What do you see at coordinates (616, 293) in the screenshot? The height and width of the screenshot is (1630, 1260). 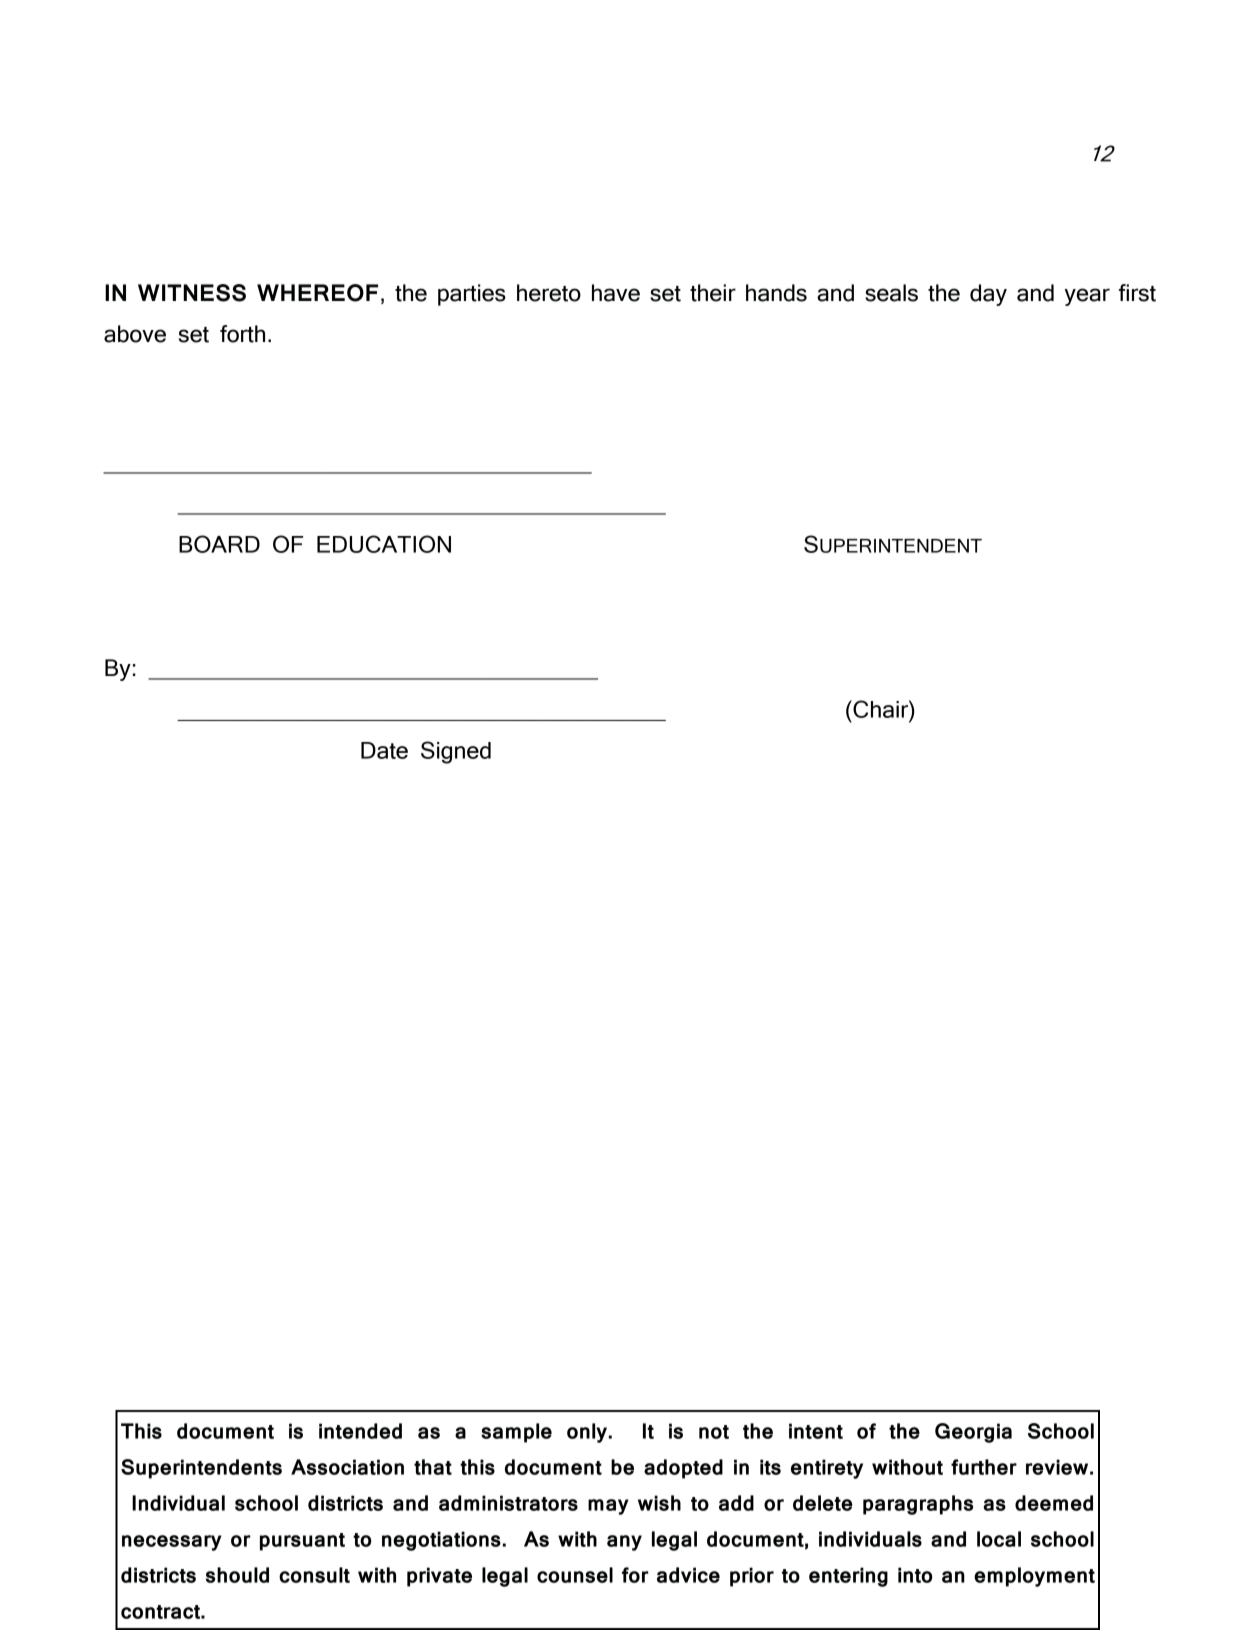 I see `have` at bounding box center [616, 293].
